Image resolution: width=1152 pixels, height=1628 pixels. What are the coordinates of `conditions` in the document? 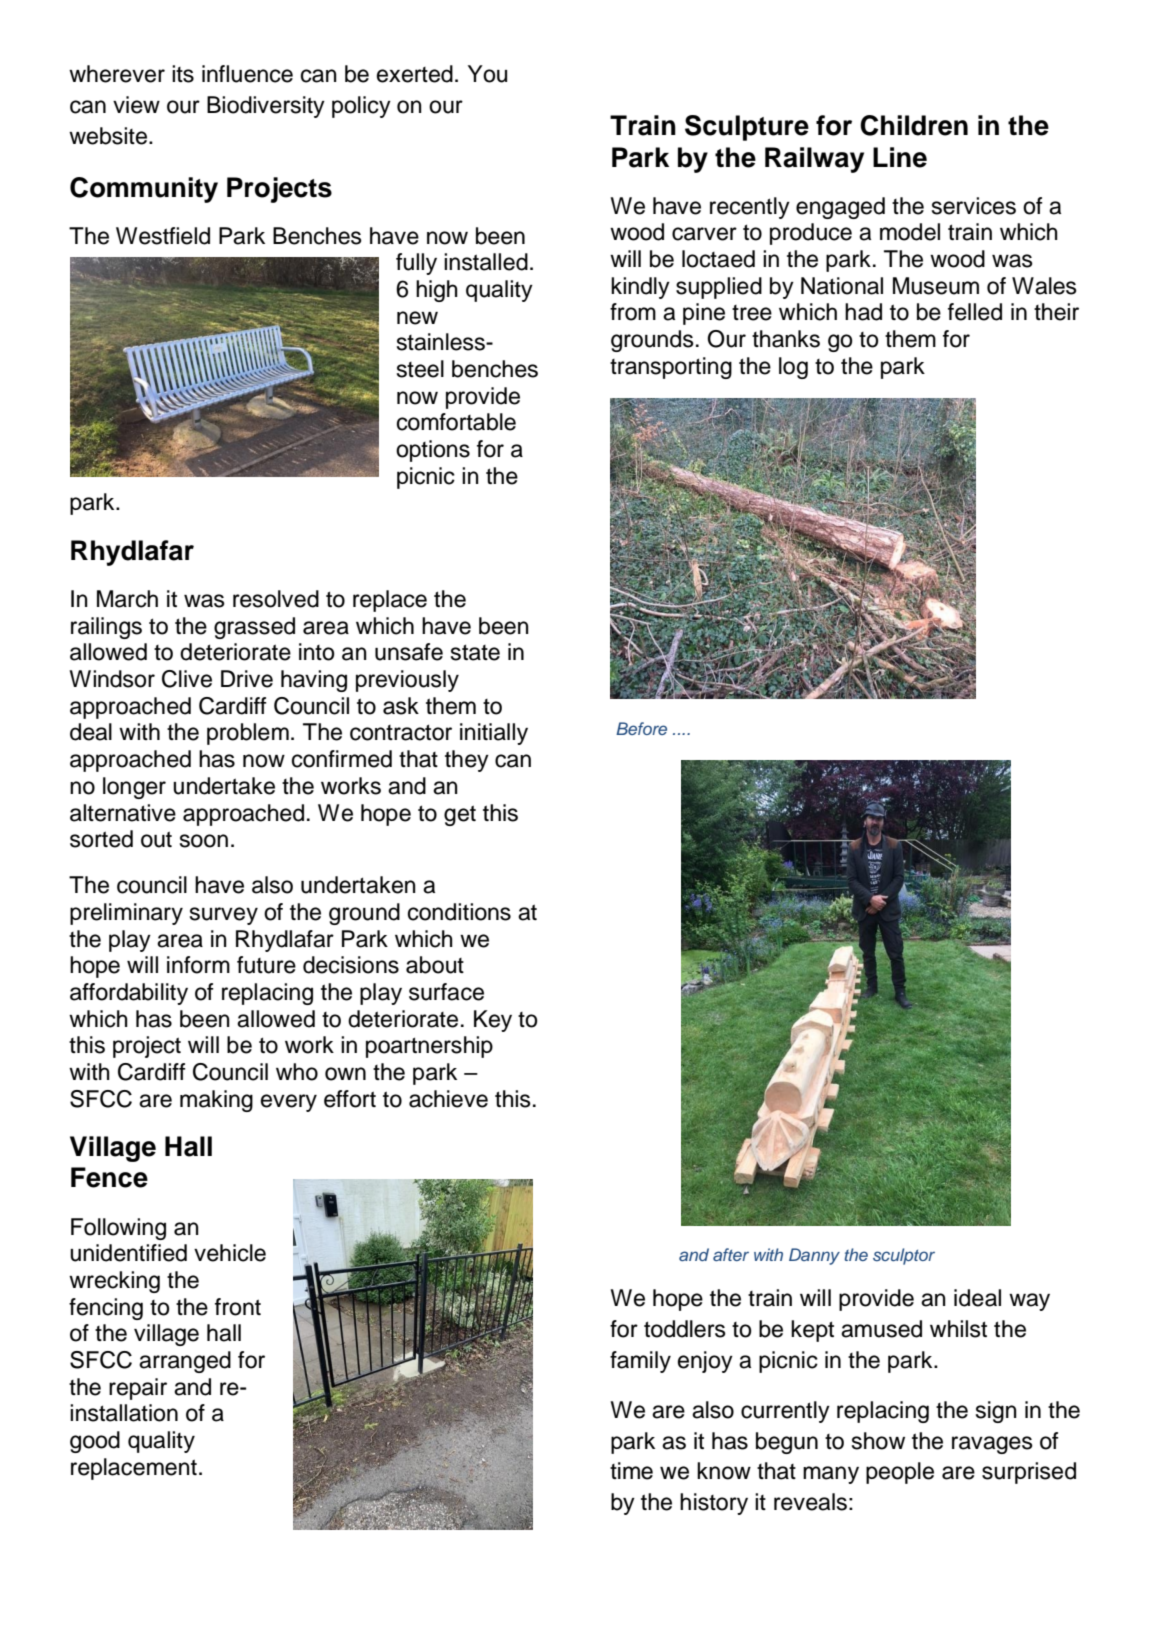 It's located at (459, 912).
